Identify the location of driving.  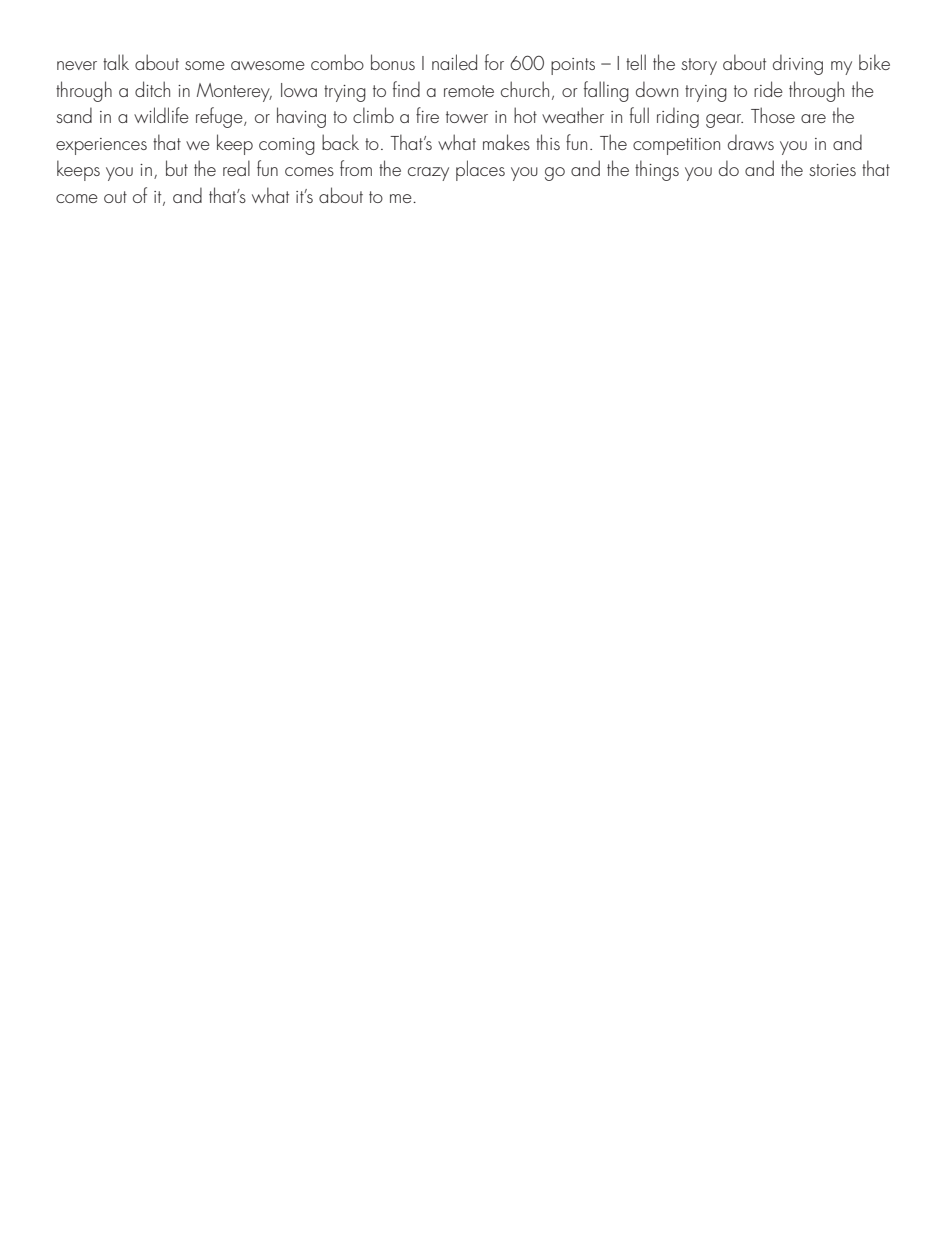
(798, 64).
